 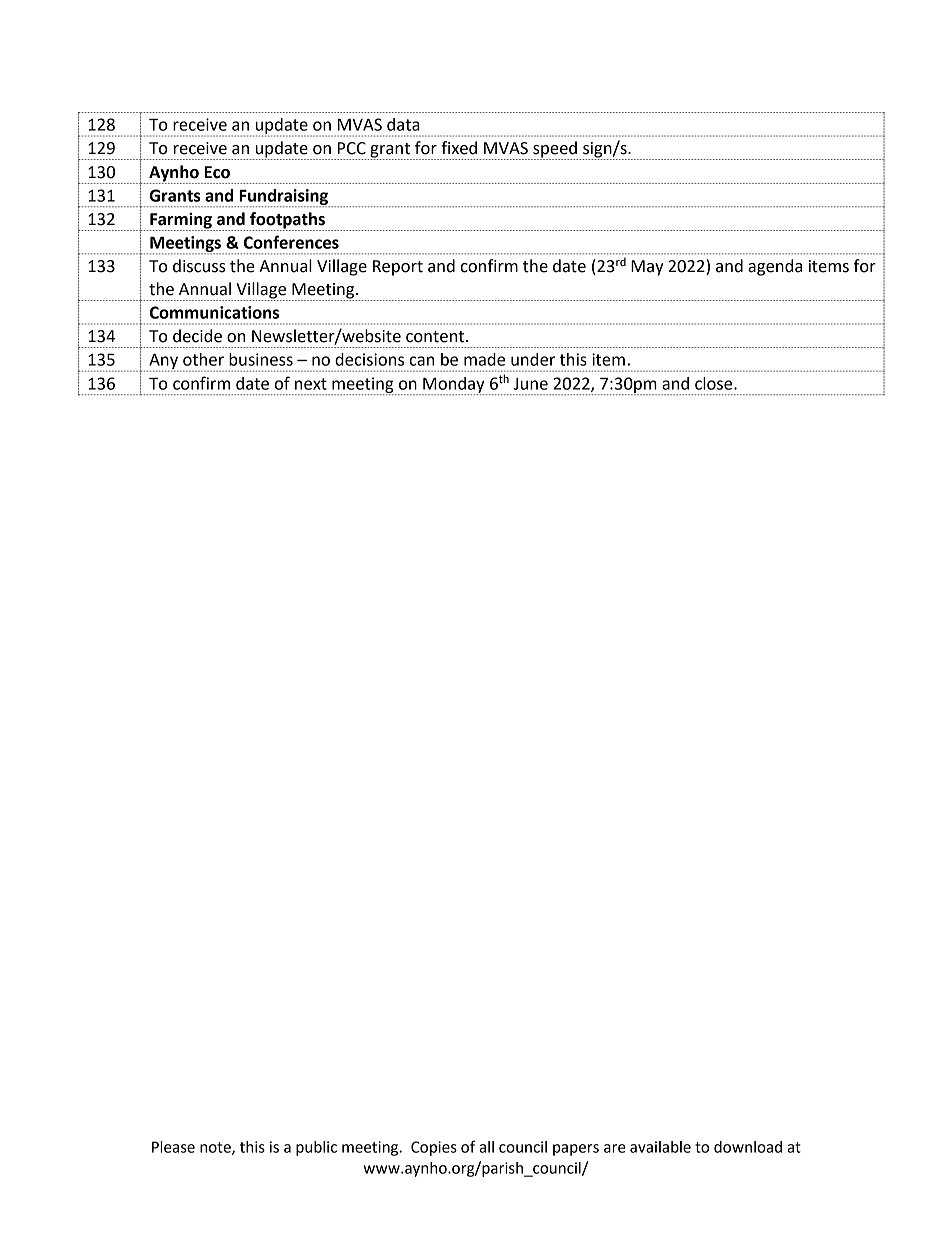 I want to click on Monday, so click(x=454, y=386).
